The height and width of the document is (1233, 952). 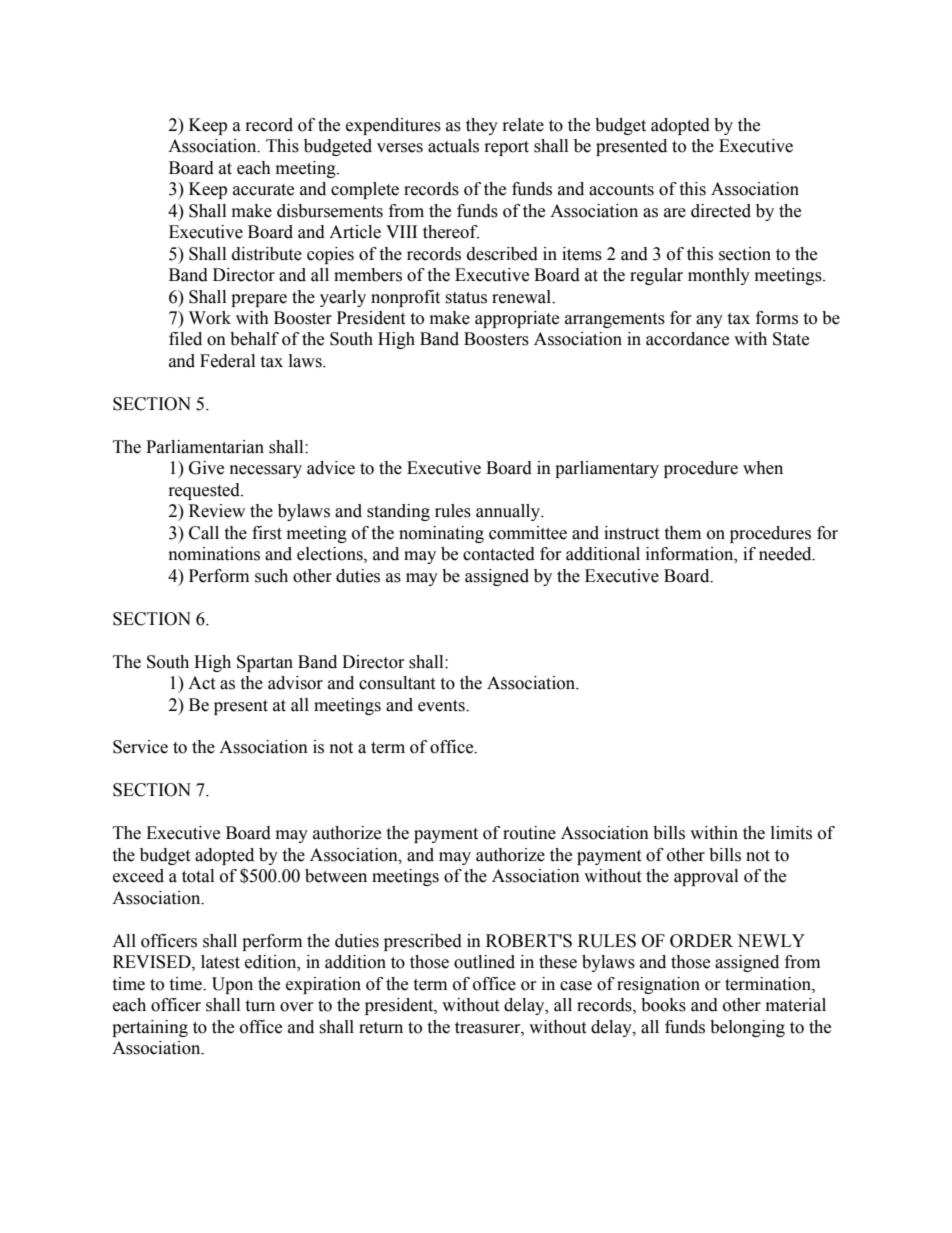 I want to click on appropriate, so click(x=517, y=319).
